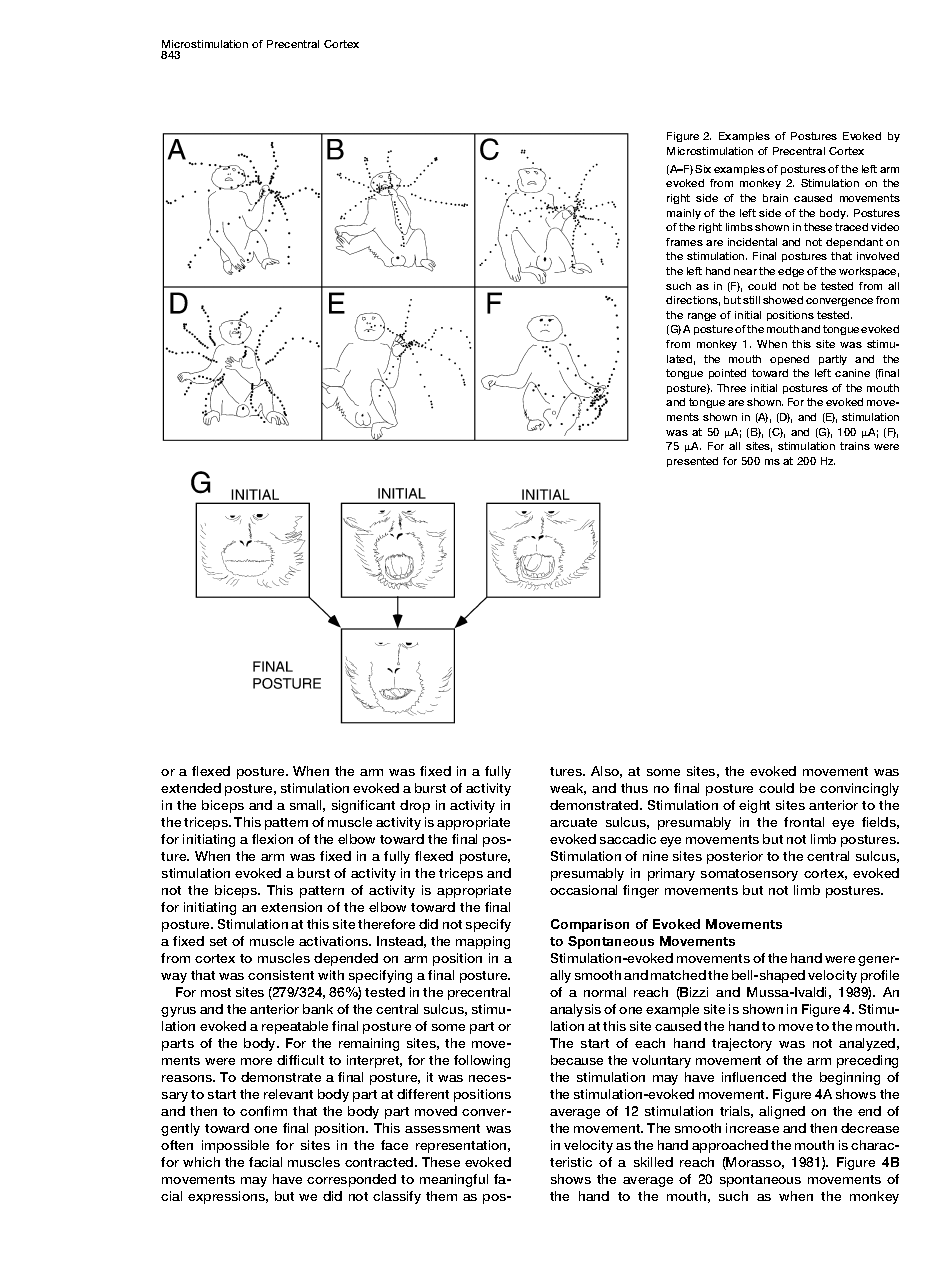 The width and height of the image is (952, 1275). Describe the element at coordinates (775, 198) in the image. I see `brain` at that location.
